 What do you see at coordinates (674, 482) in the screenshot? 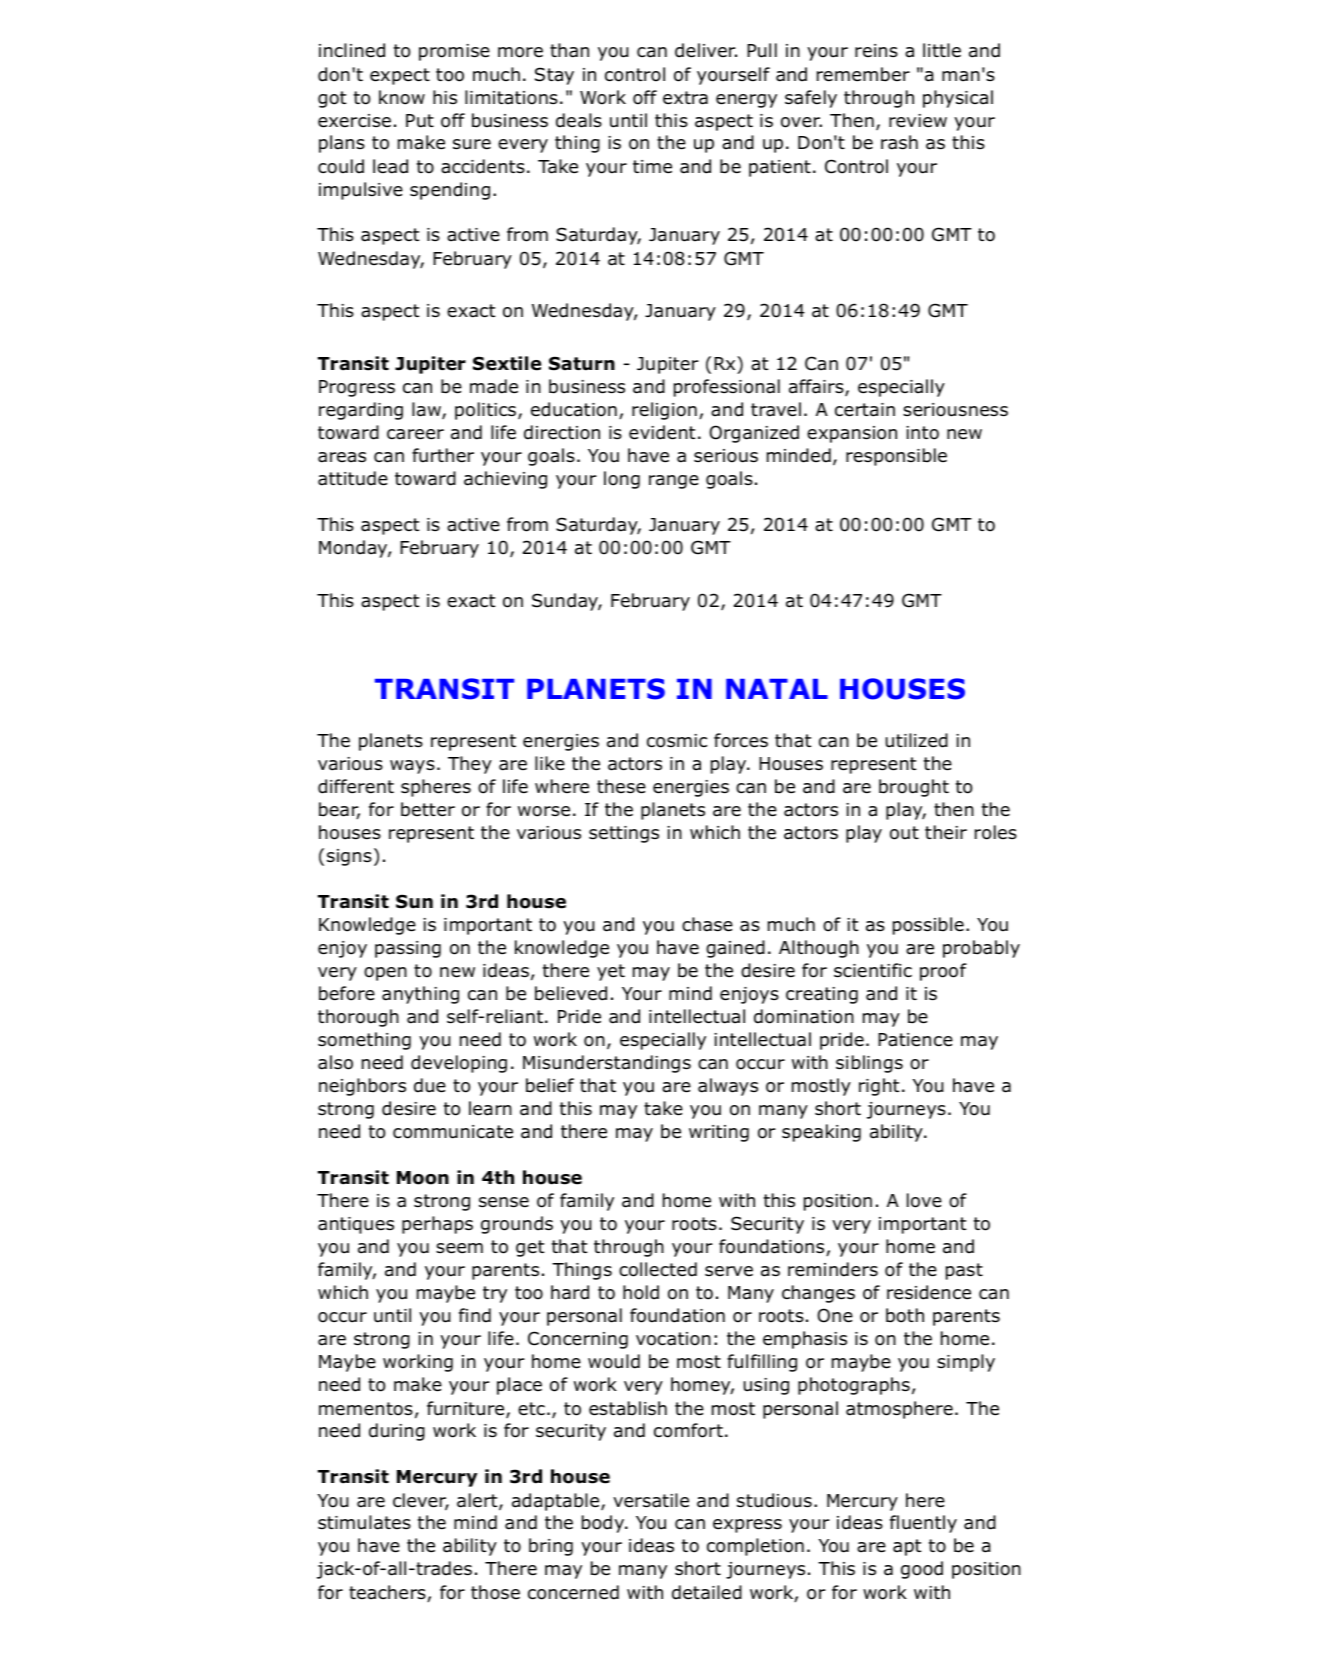
I see `range` at bounding box center [674, 482].
